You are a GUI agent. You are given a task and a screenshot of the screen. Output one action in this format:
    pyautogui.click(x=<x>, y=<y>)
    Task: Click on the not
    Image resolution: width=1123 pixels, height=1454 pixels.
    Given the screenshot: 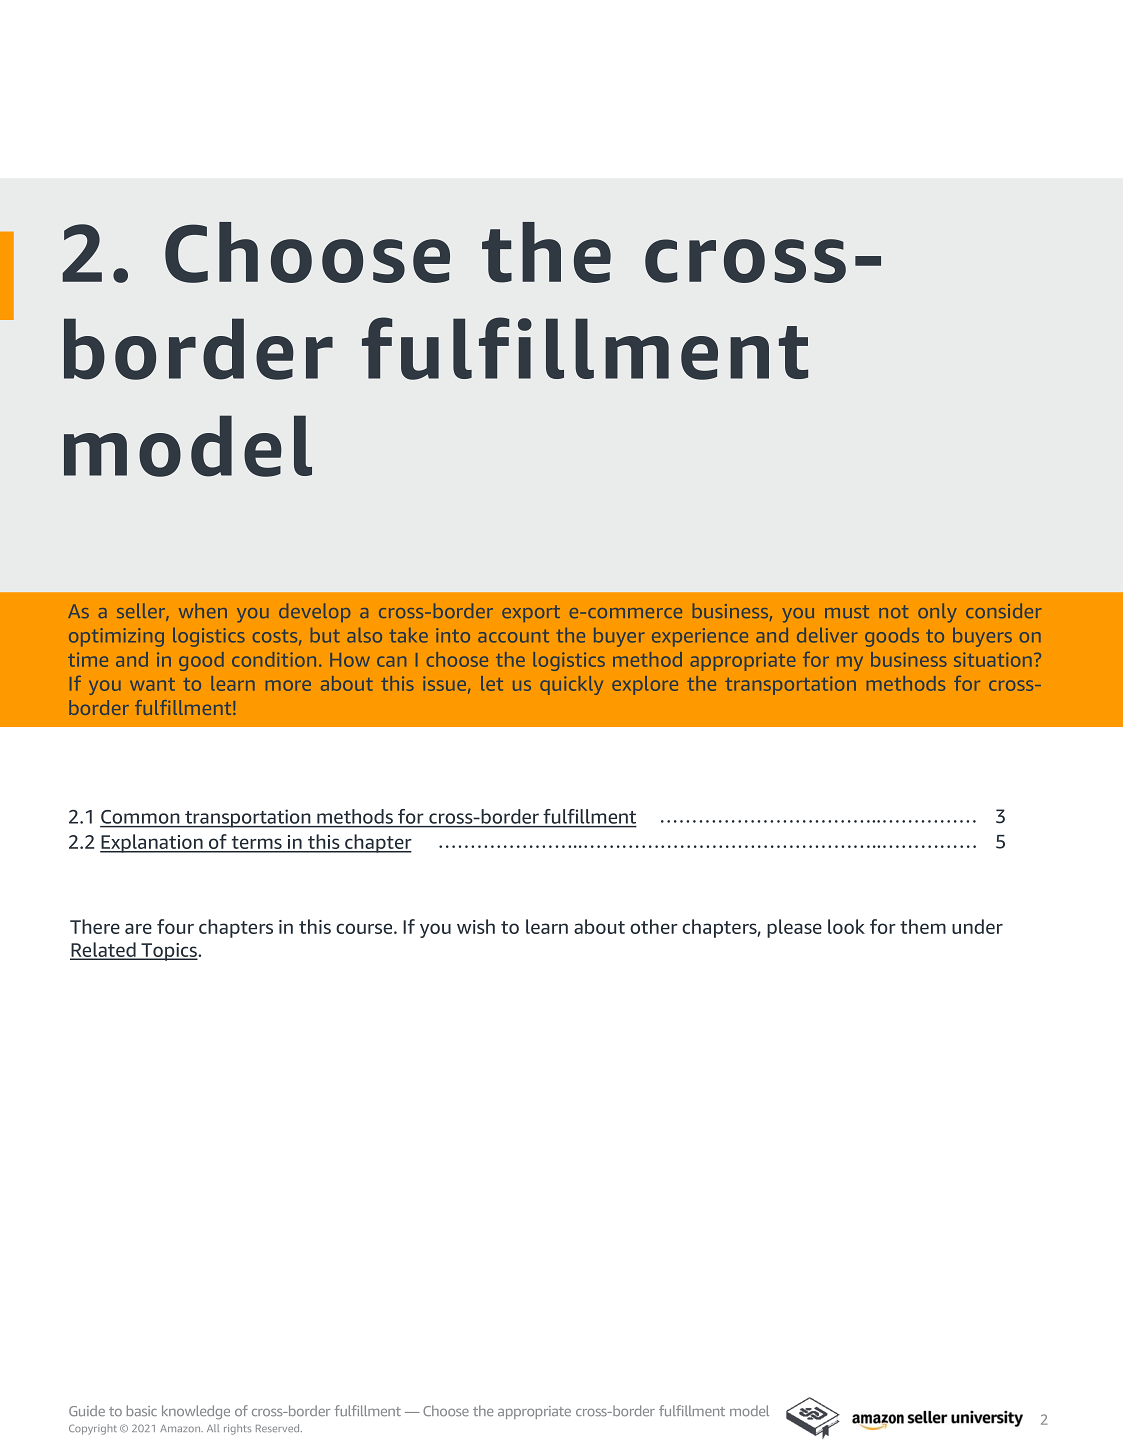 What is the action you would take?
    pyautogui.click(x=893, y=611)
